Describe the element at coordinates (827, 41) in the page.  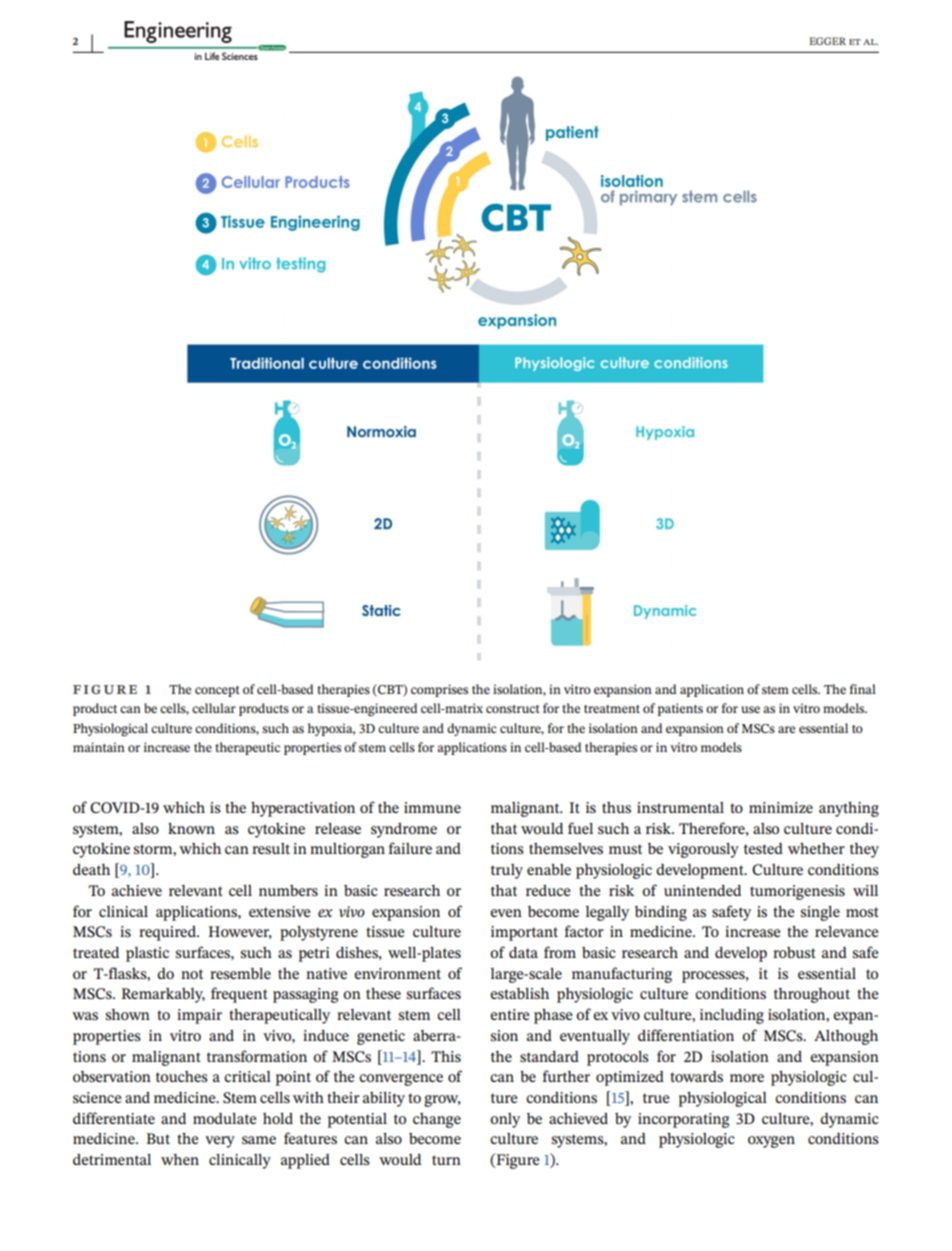
I see `EGGER` at that location.
